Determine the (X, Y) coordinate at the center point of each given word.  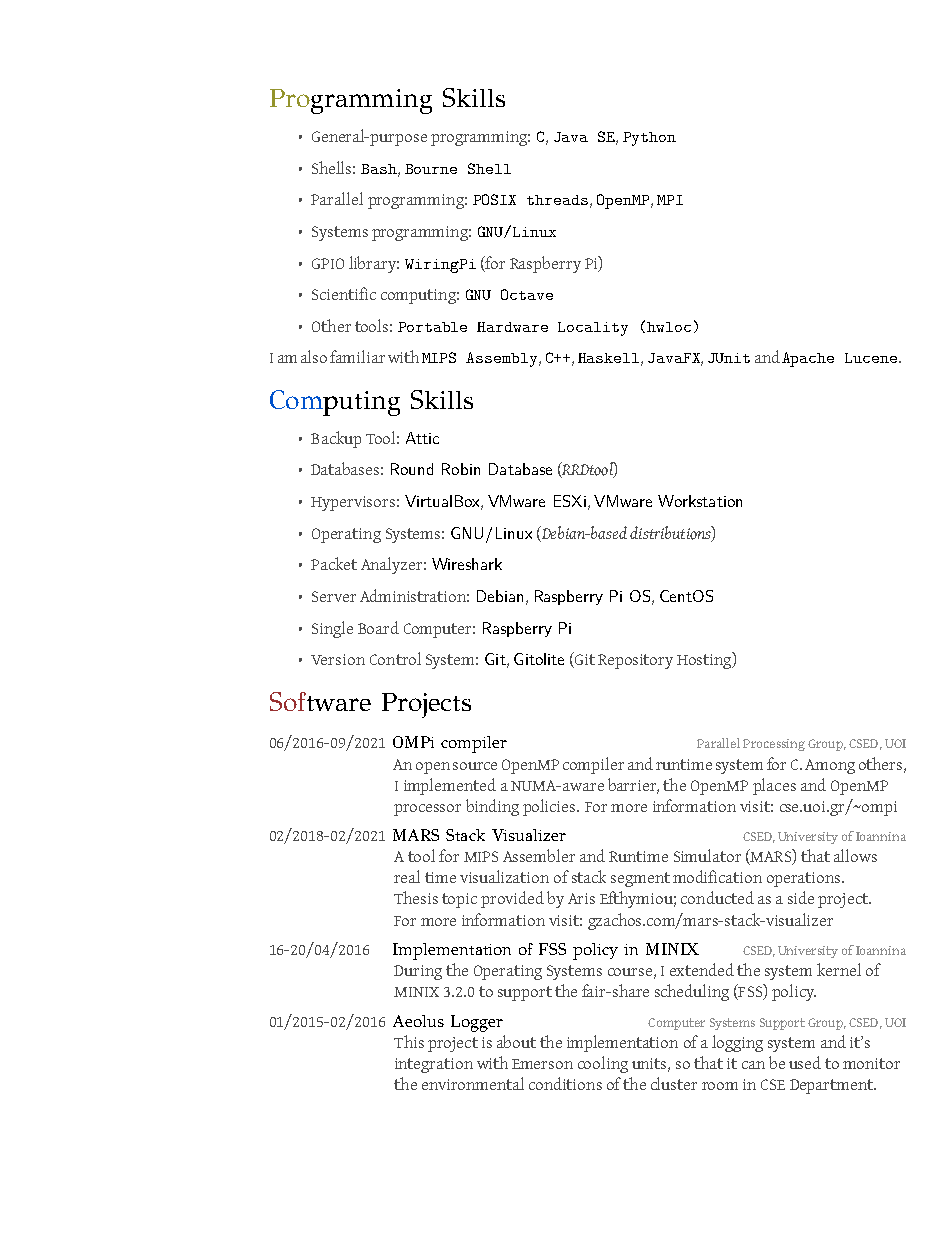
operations (805, 879)
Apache (808, 359)
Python (649, 139)
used (805, 1062)
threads (557, 200)
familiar (357, 356)
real (407, 876)
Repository (635, 661)
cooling (603, 1064)
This (409, 1041)
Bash (380, 170)
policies (550, 807)
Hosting (705, 660)
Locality (593, 329)
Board (378, 627)
